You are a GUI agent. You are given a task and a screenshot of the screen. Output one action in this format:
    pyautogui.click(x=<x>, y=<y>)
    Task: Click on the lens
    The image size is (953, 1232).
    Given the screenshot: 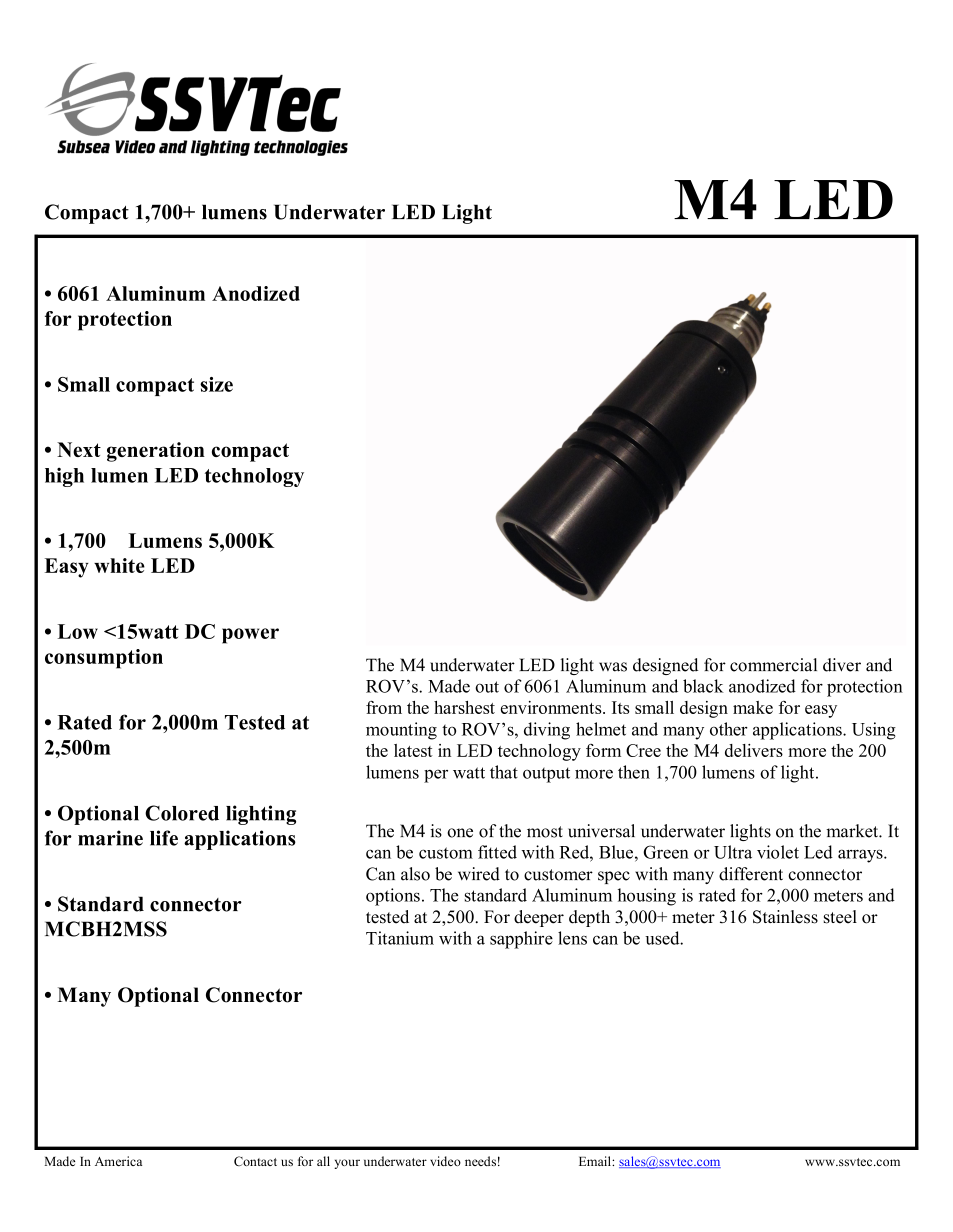 What is the action you would take?
    pyautogui.click(x=572, y=938)
